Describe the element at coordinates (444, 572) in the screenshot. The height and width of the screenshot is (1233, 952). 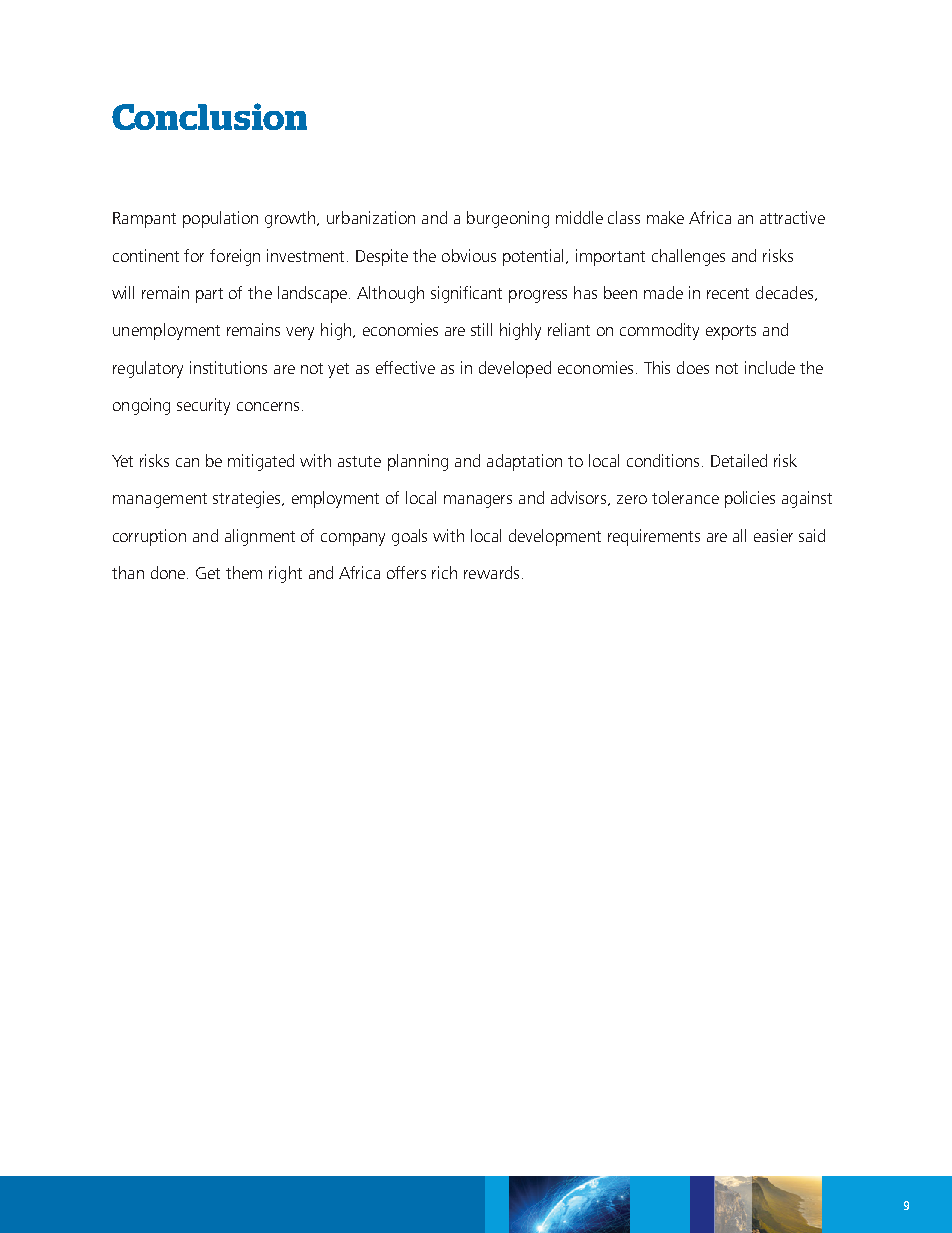
I see `rich` at that location.
